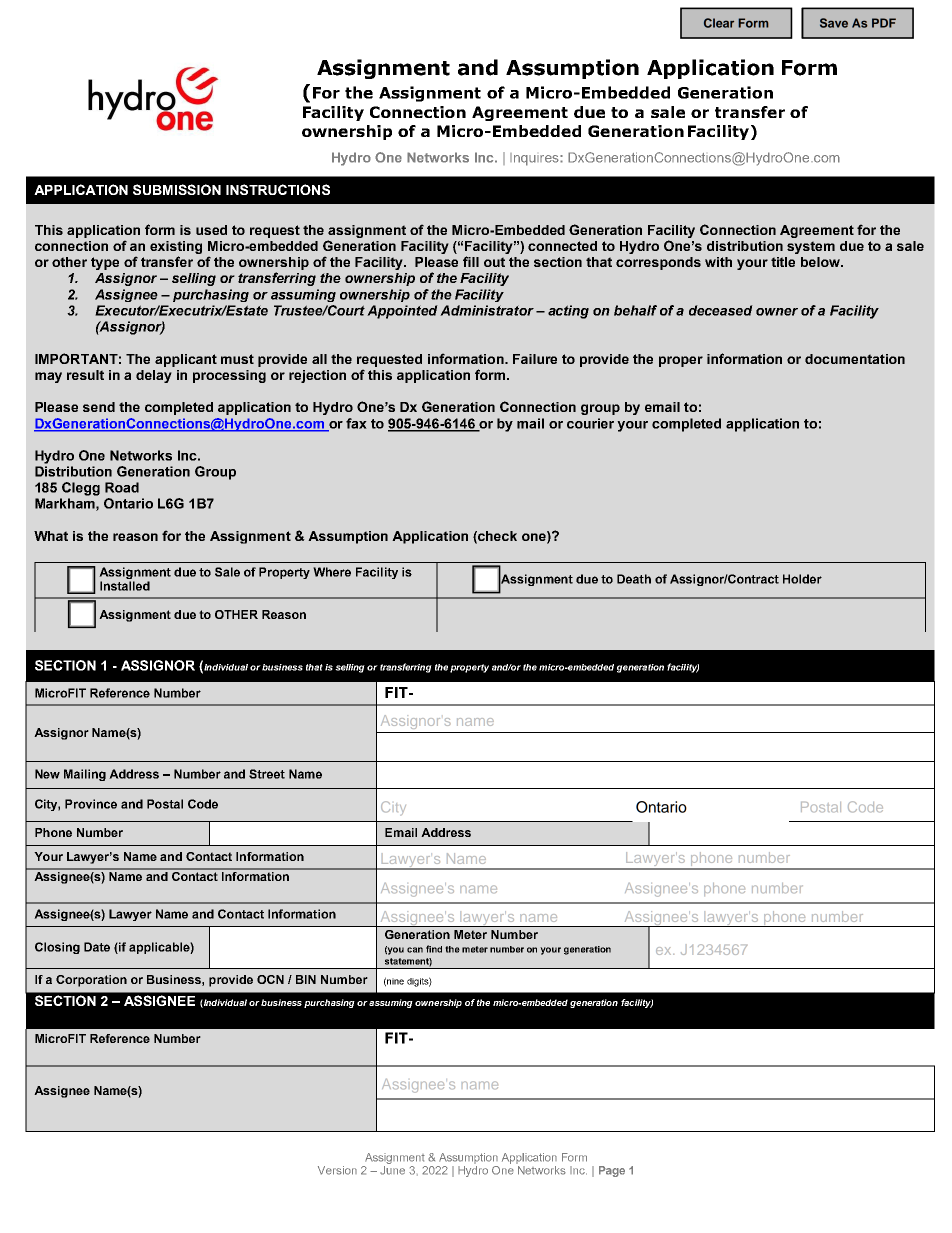  I want to click on system, so click(811, 247).
